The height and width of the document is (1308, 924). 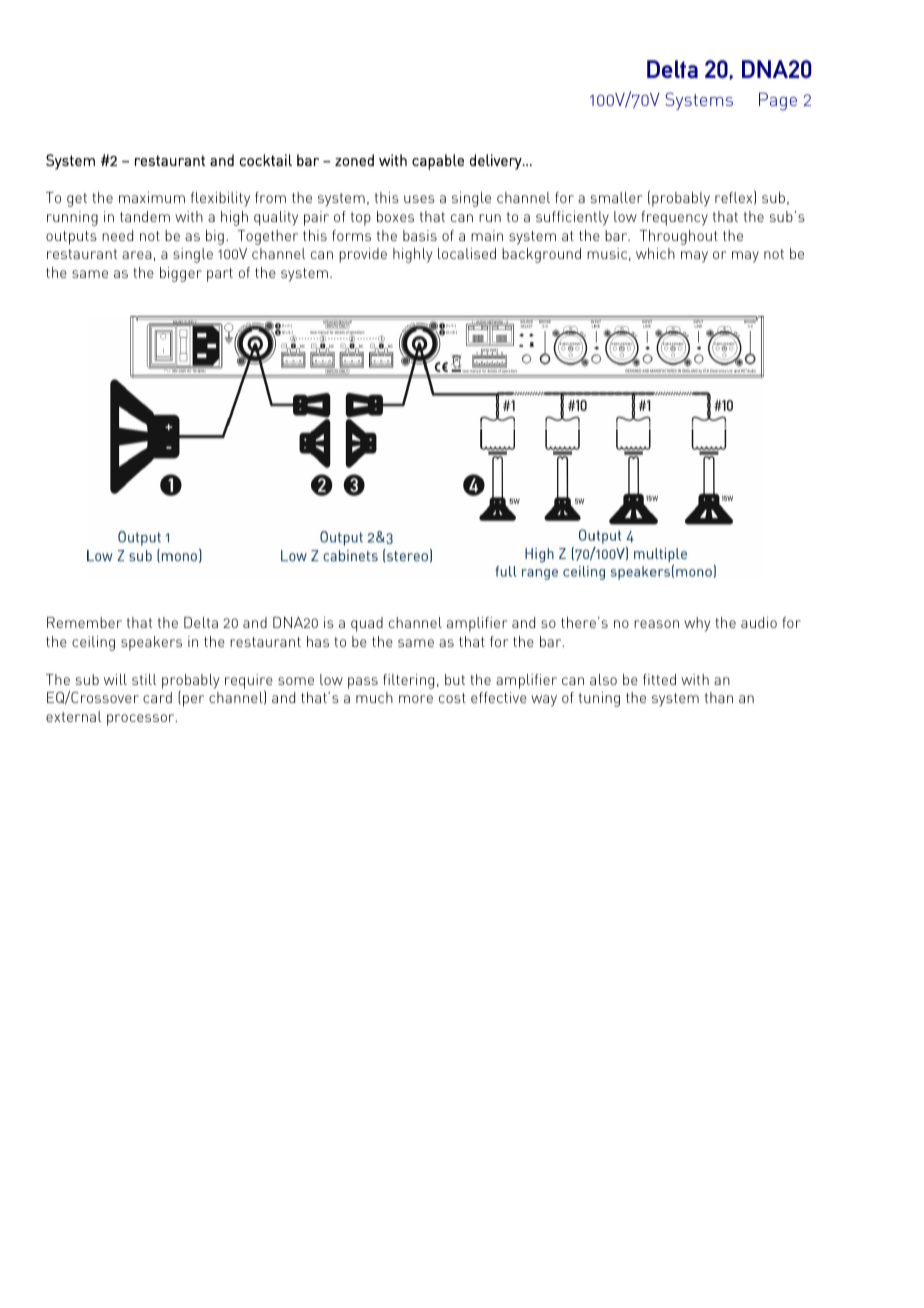 What do you see at coordinates (467, 253) in the document?
I see `localised` at bounding box center [467, 253].
